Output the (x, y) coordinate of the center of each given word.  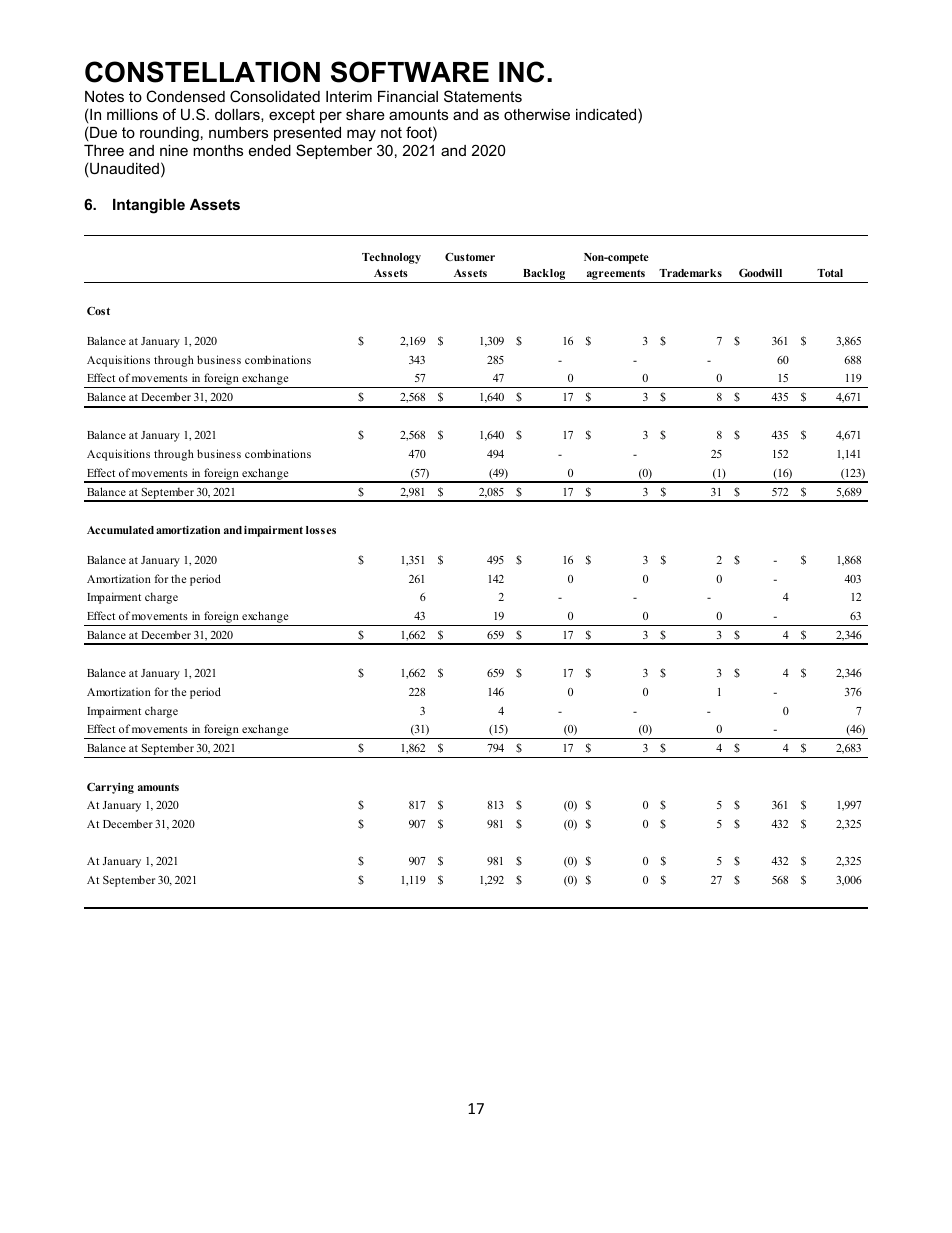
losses (321, 530)
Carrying (110, 788)
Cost (98, 310)
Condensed (185, 96)
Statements (483, 96)
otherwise (537, 114)
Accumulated (120, 530)
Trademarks (690, 273)
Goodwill (760, 272)
